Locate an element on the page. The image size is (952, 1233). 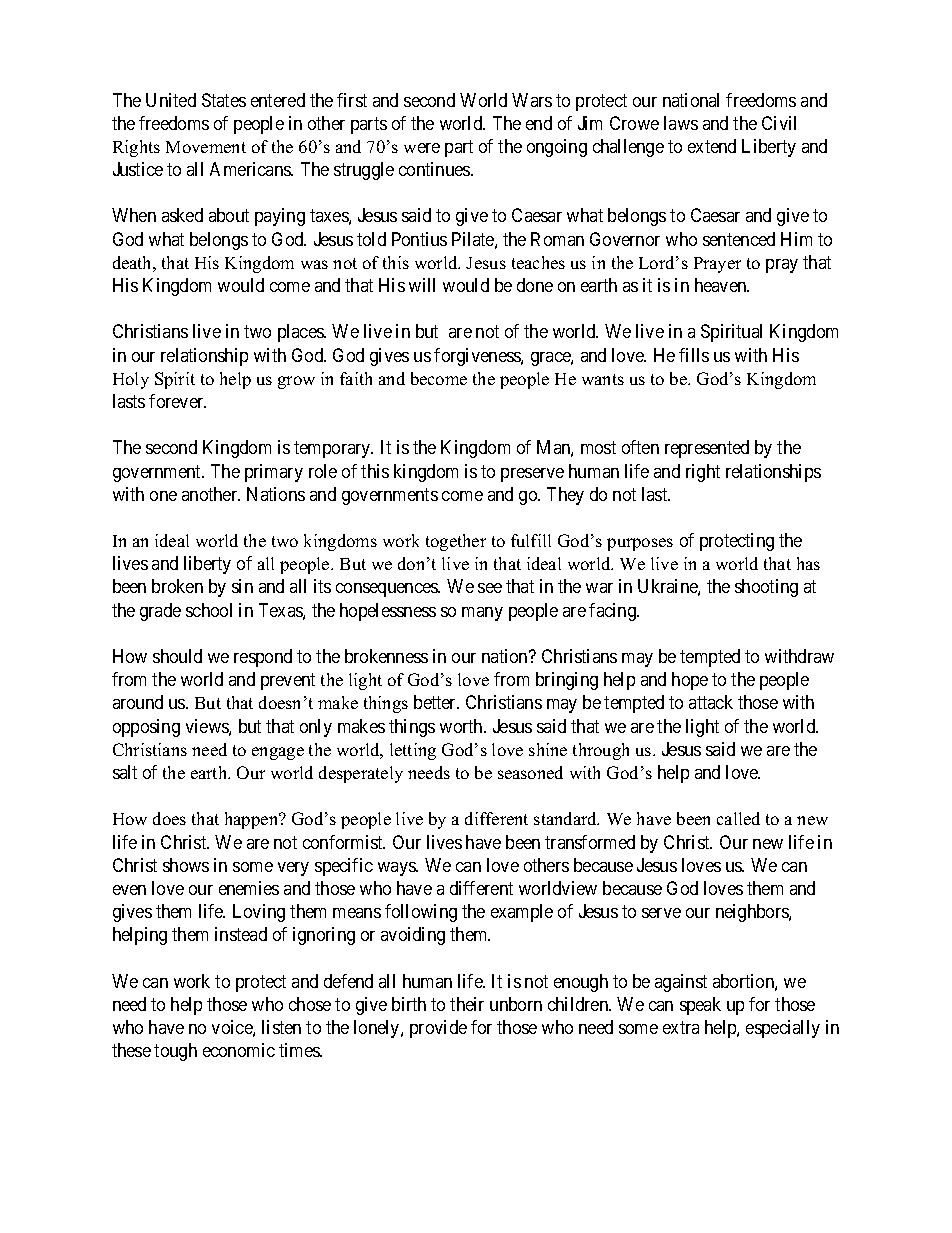
shooting is located at coordinates (766, 588).
